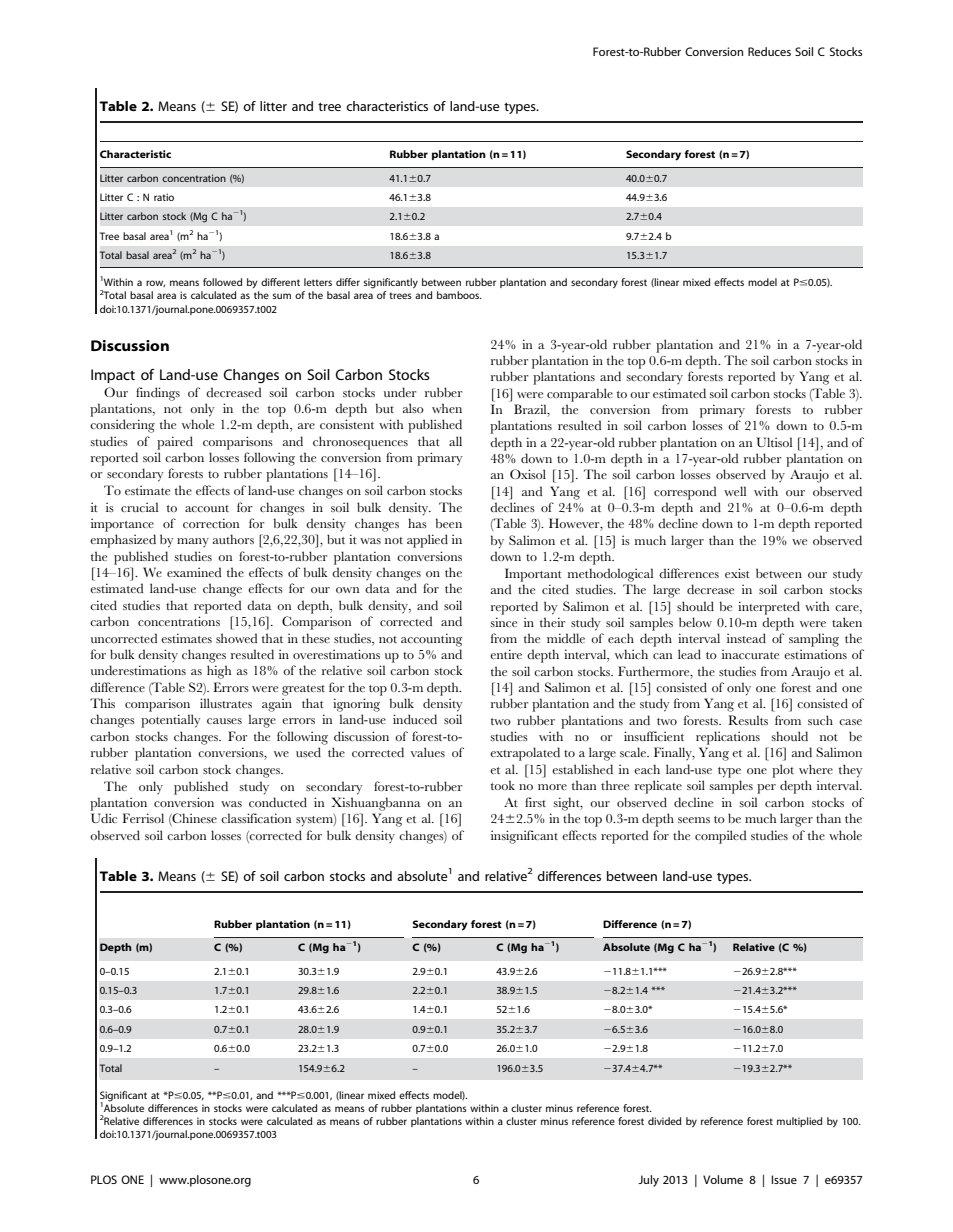 The width and height of the page is (953, 1232). Describe the element at coordinates (769, 608) in the page. I see `interpreted` at that location.
